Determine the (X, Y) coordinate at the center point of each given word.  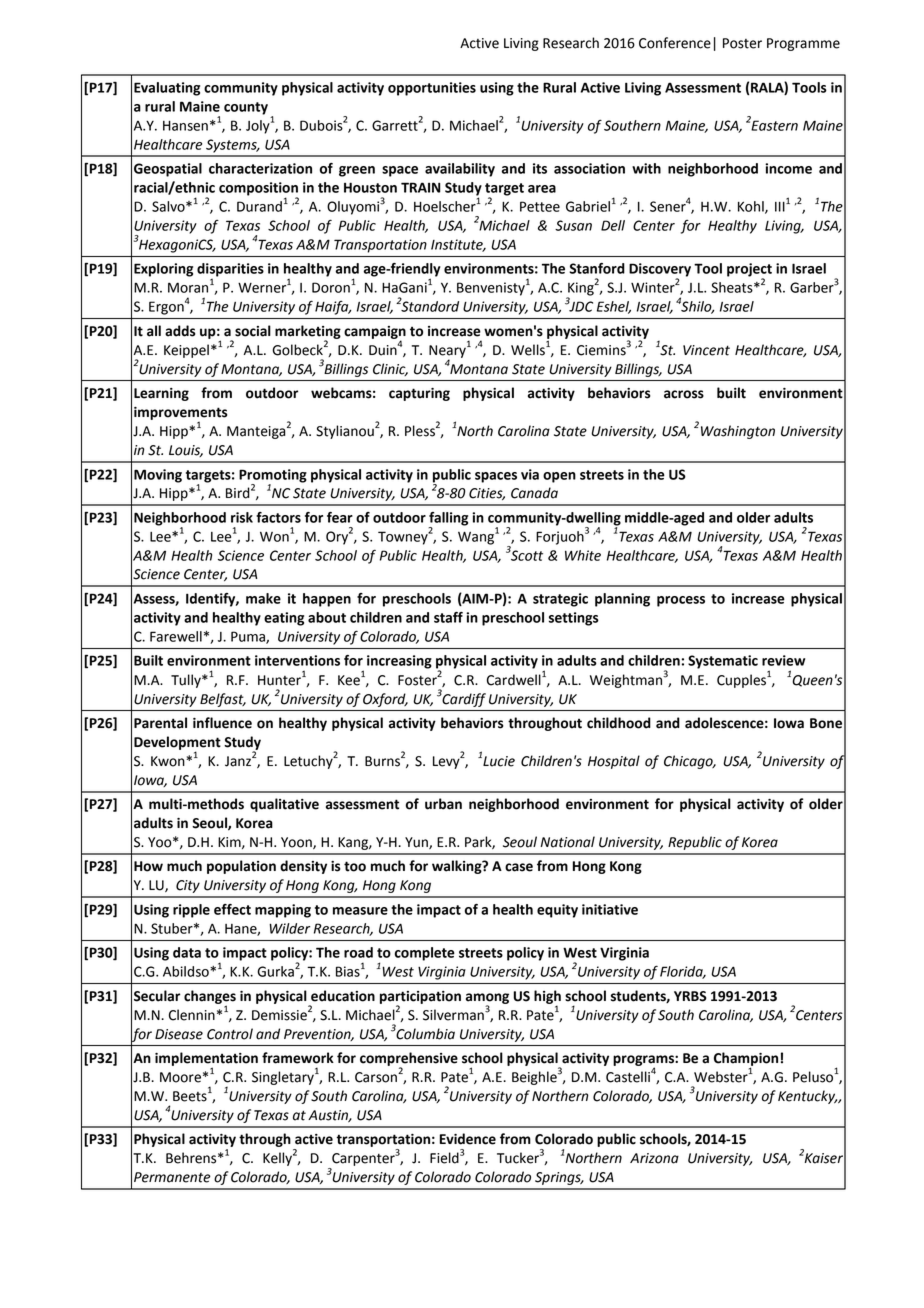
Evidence (468, 1139)
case (519, 867)
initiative (610, 909)
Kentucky (807, 1097)
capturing (419, 394)
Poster (742, 43)
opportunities (432, 89)
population (241, 867)
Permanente (172, 1177)
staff (448, 617)
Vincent (706, 350)
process (681, 601)
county (246, 108)
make (263, 598)
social (253, 331)
